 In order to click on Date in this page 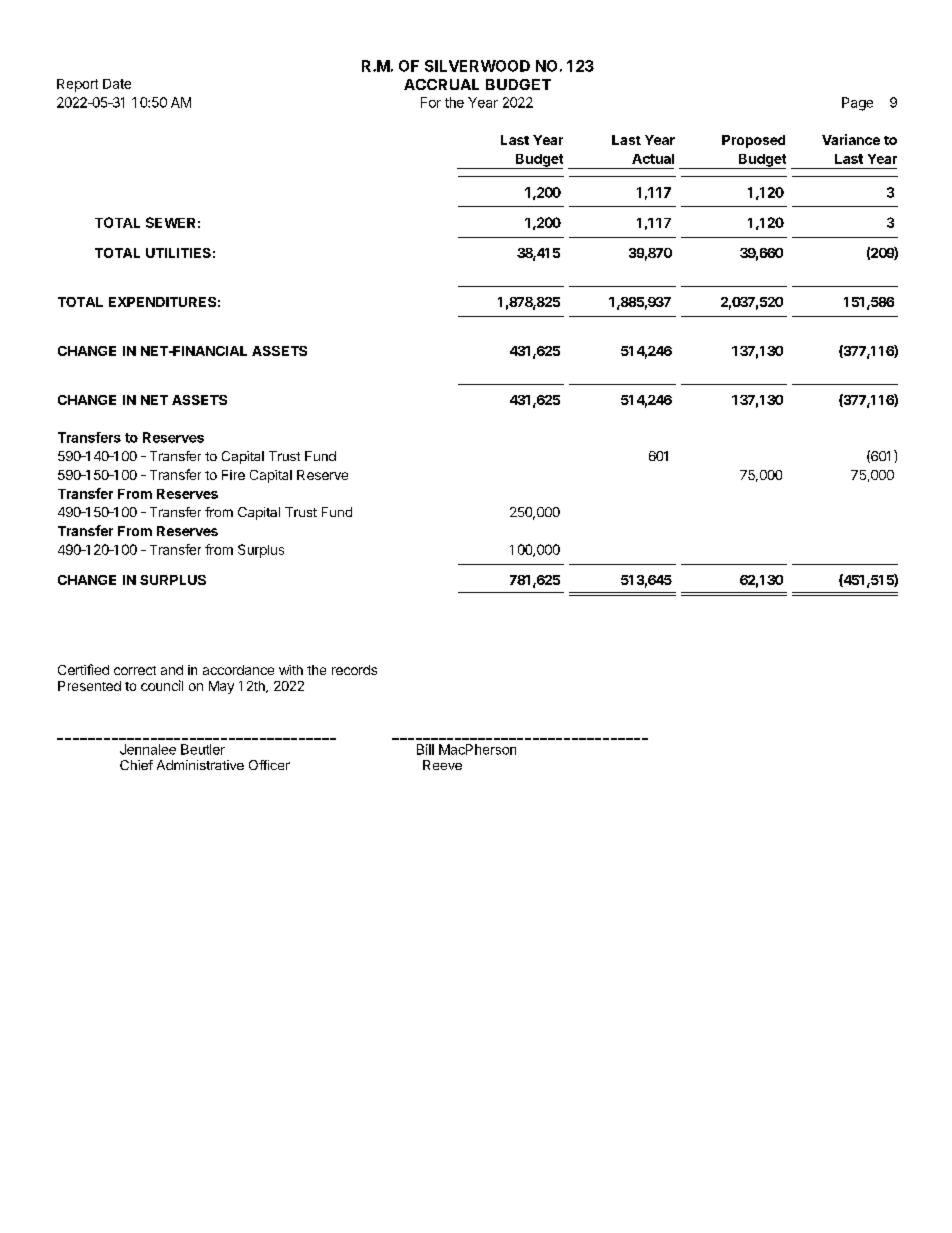, I will do `click(117, 84)`.
